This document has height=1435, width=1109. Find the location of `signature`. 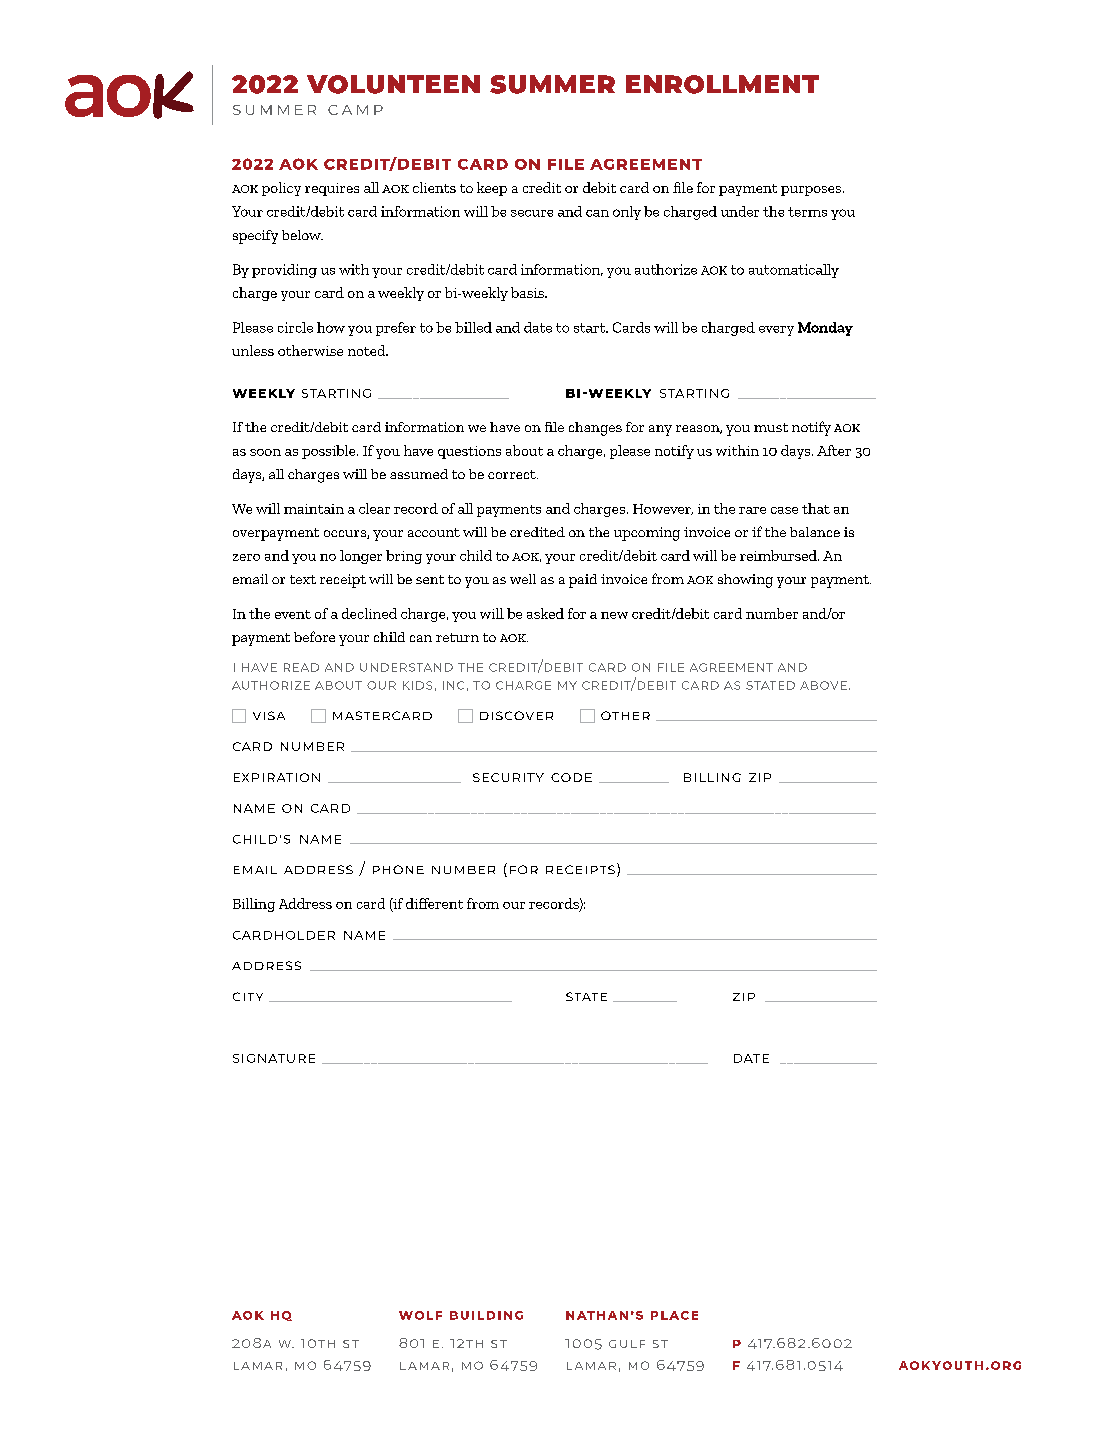

signature is located at coordinates (274, 1058).
